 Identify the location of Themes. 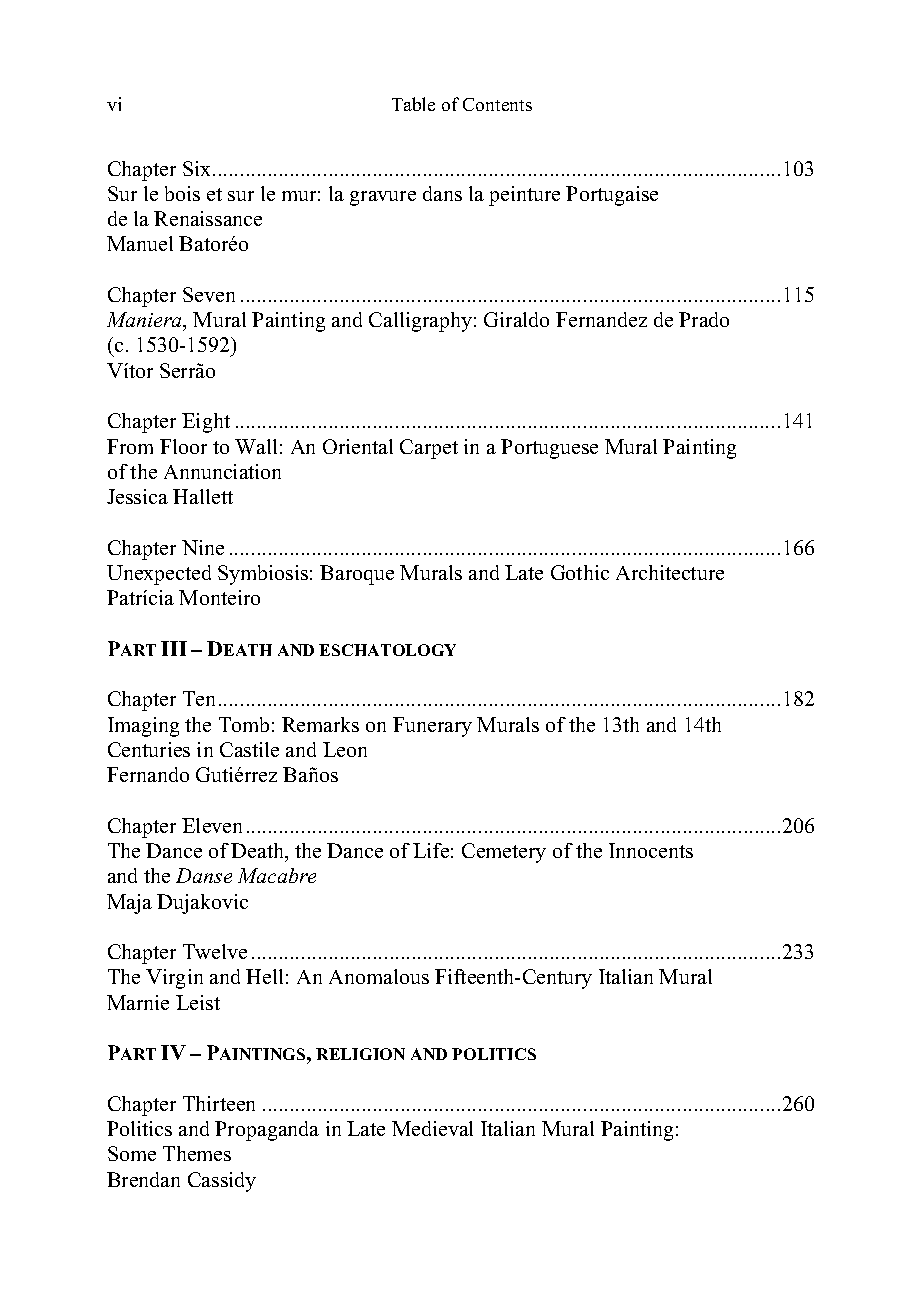
(197, 1153).
